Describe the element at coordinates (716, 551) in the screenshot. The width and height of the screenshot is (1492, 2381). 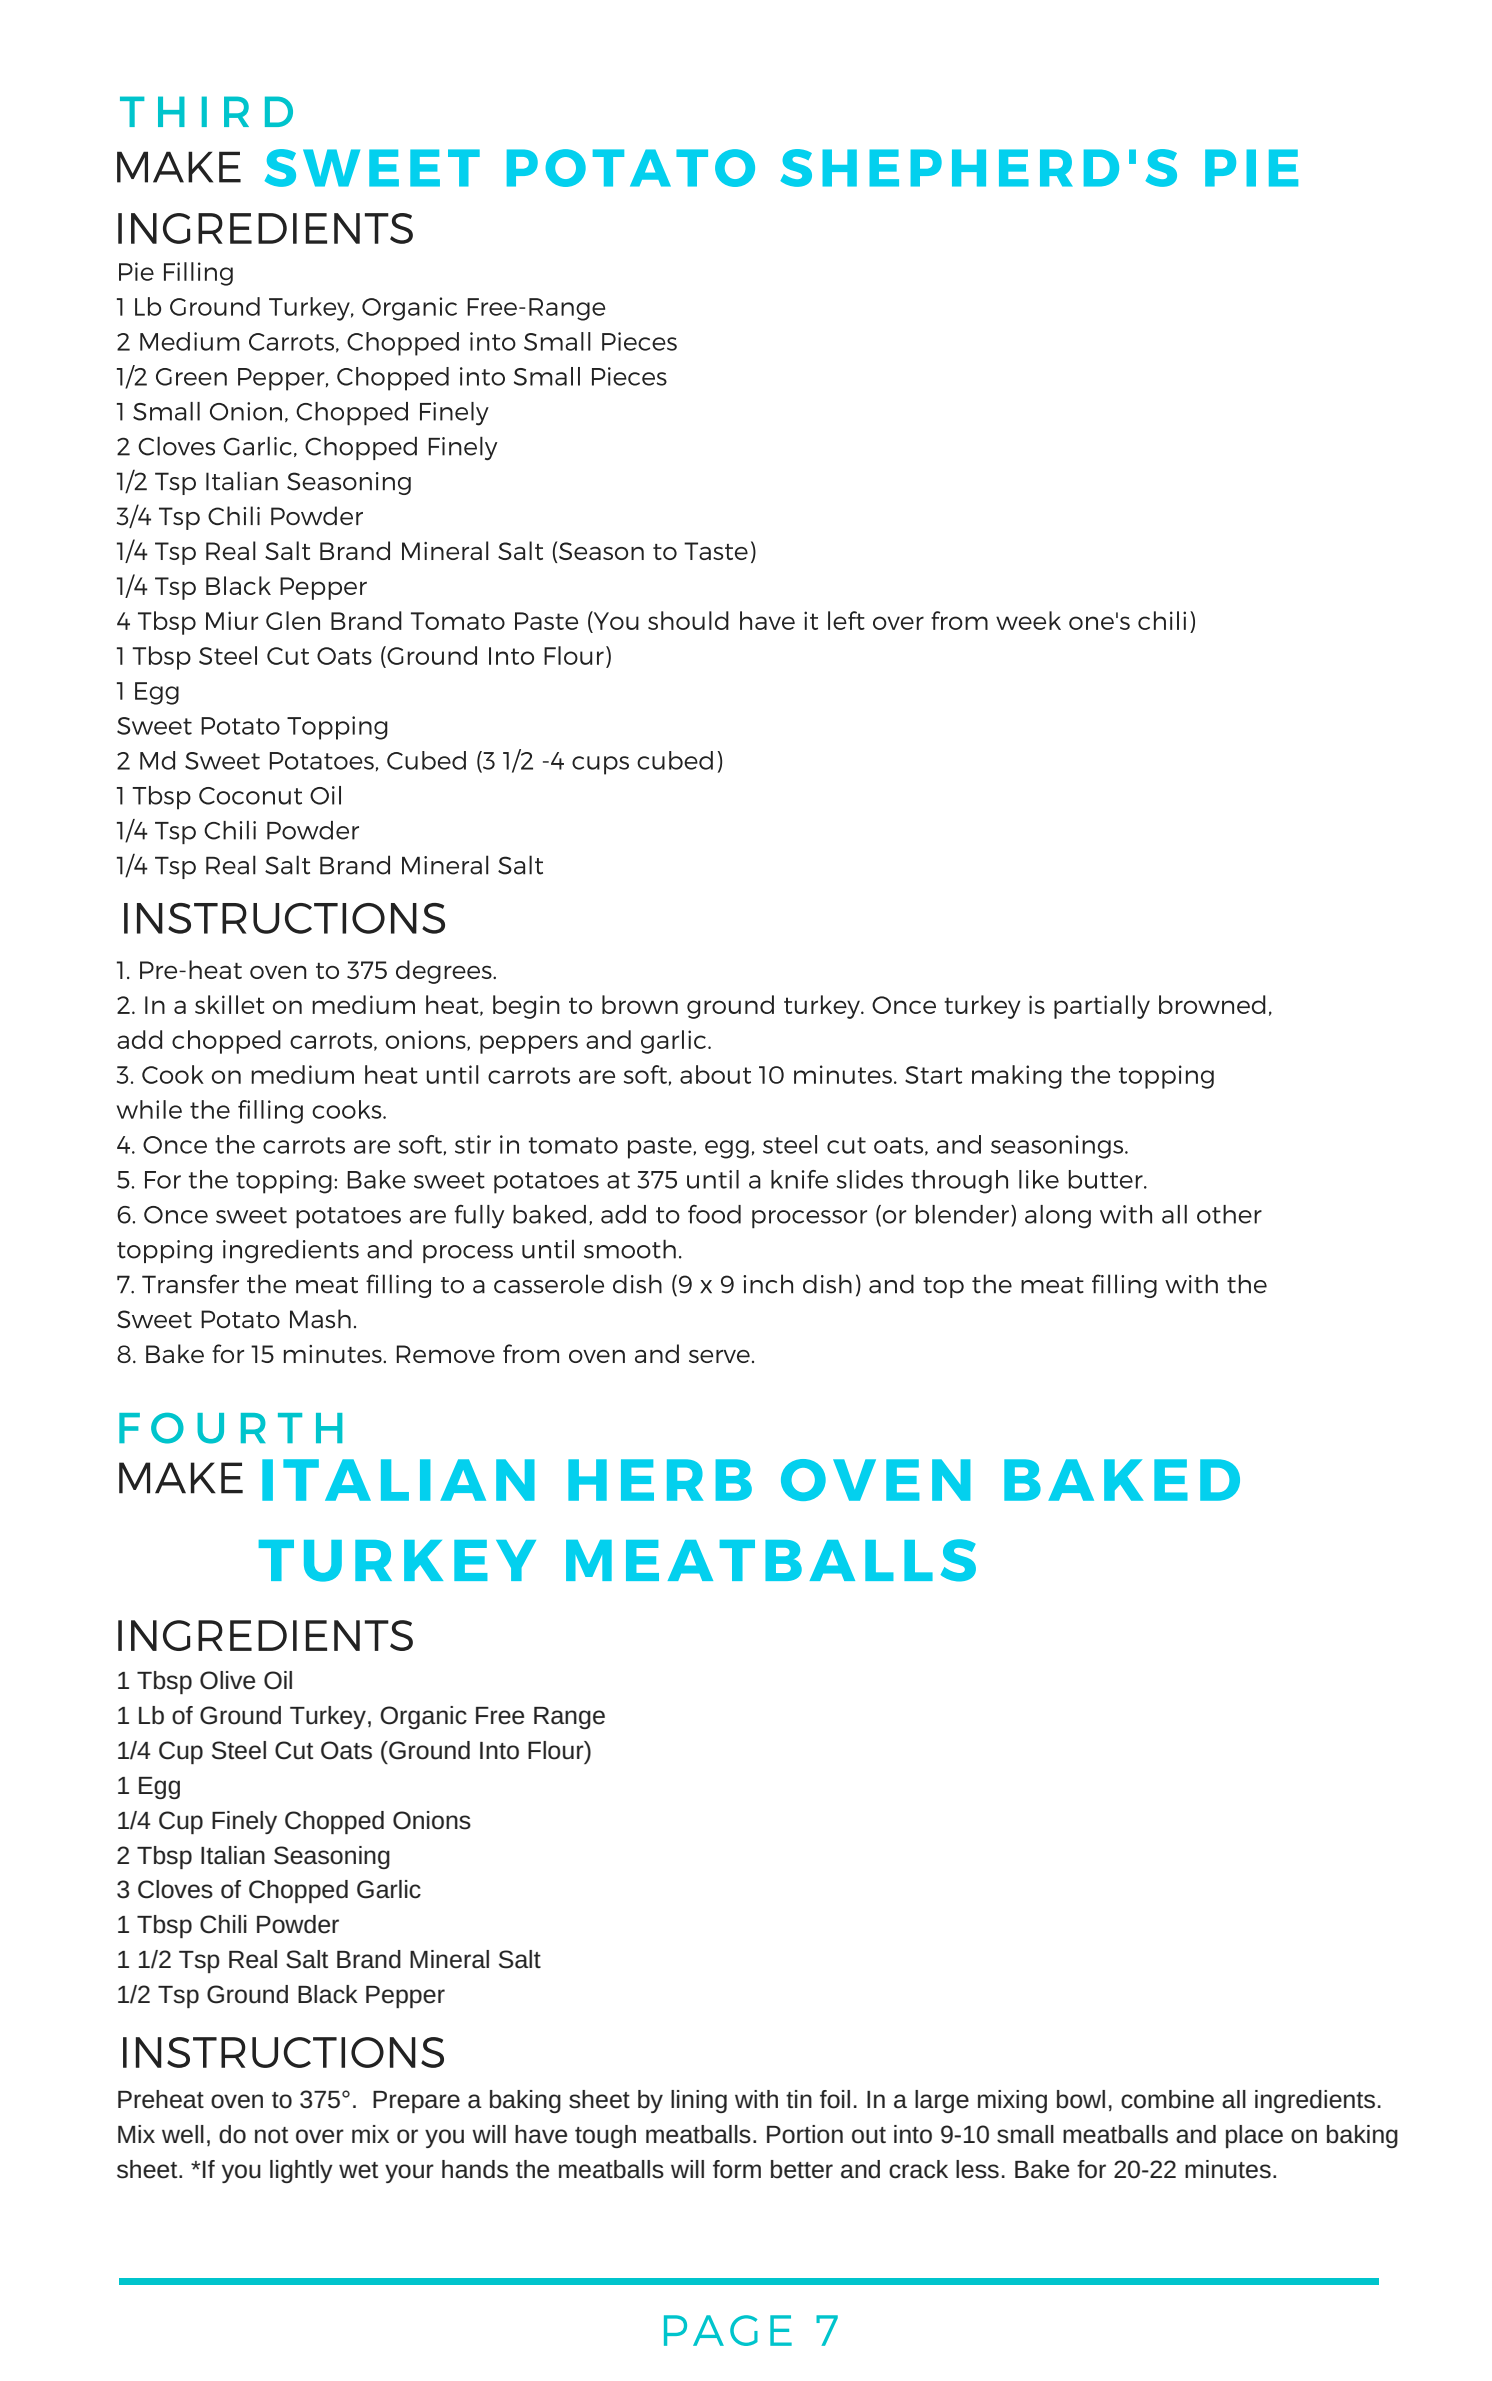
I see `Taste` at that location.
